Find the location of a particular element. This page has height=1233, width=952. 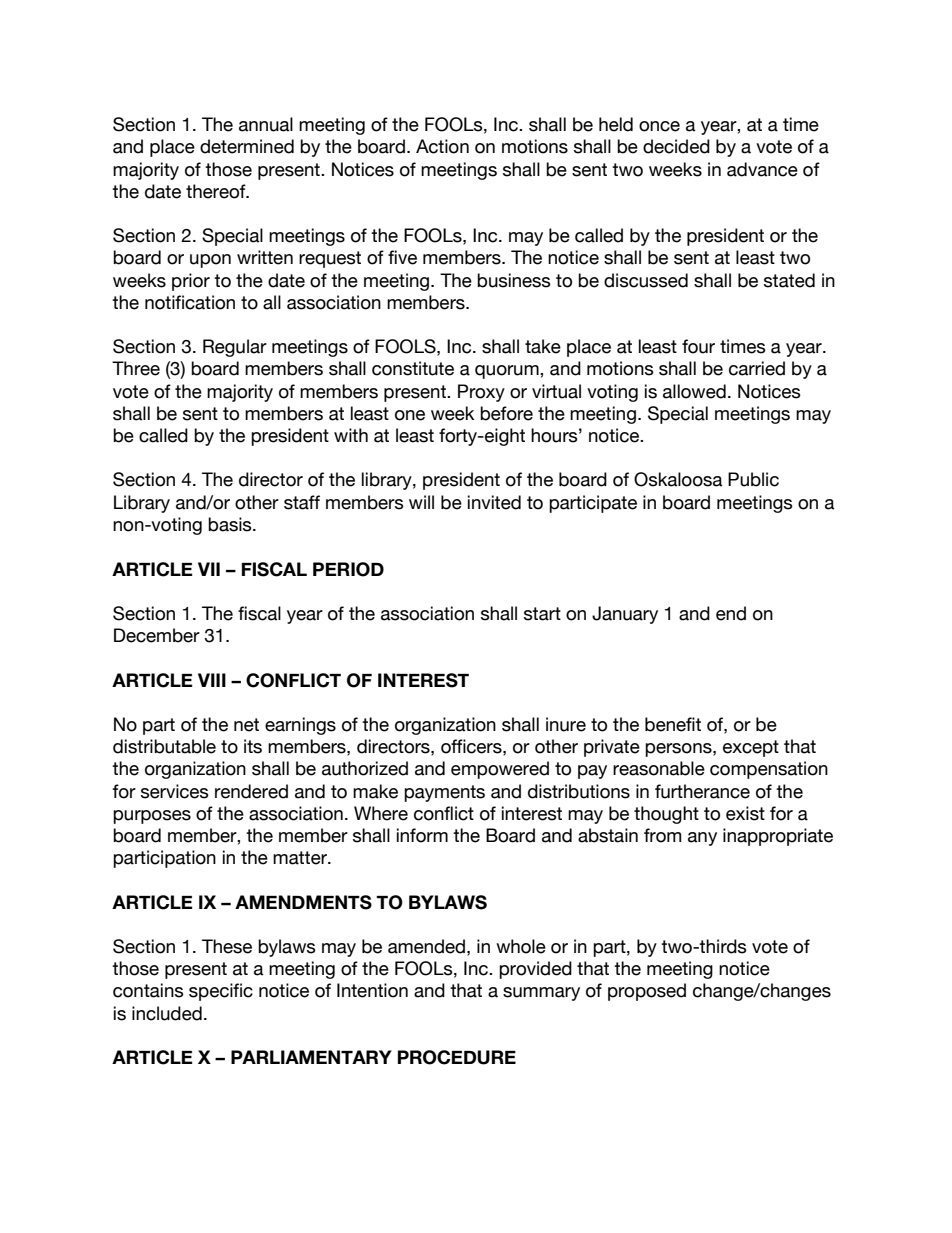

net is located at coordinates (246, 725).
